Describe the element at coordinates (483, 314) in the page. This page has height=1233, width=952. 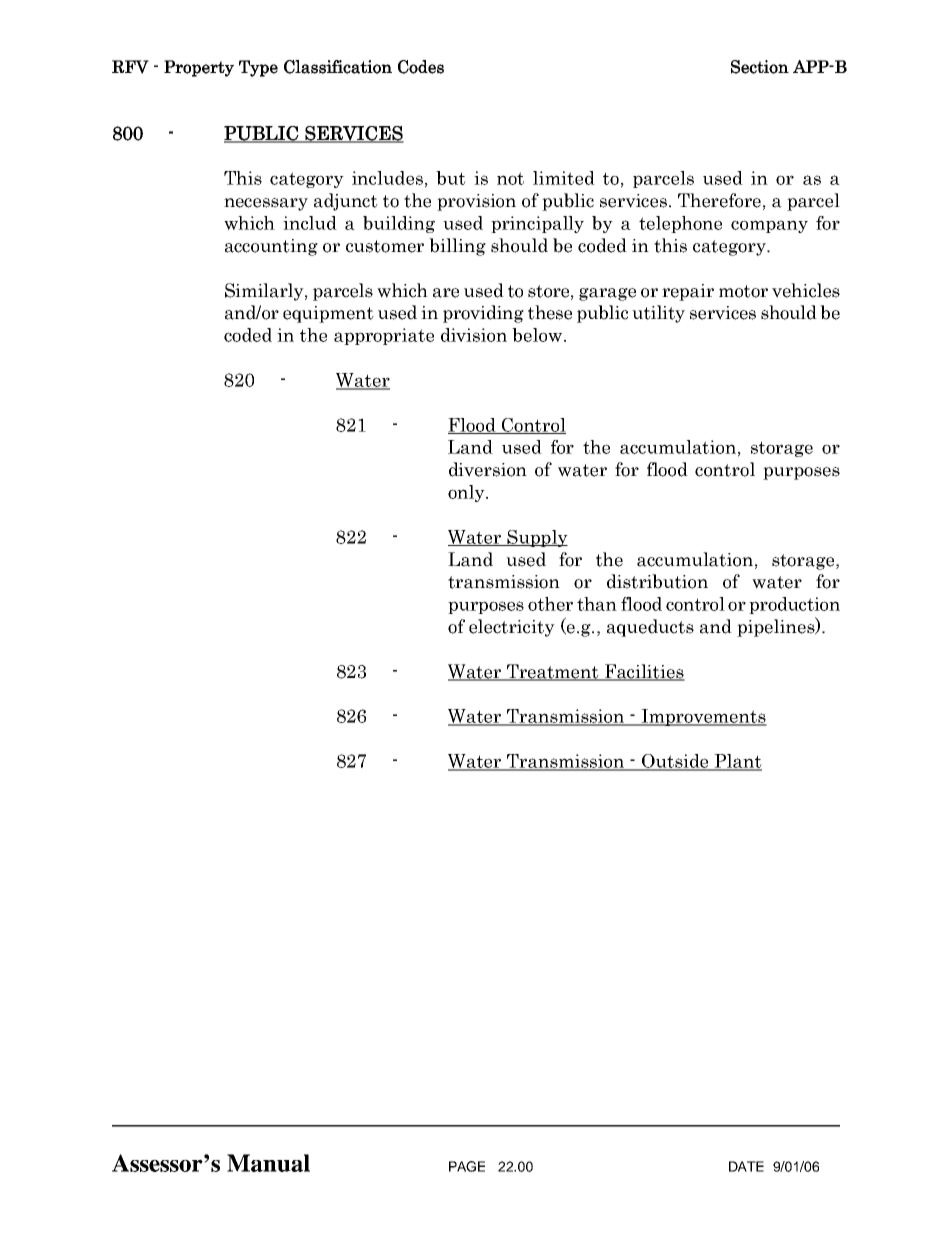
I see `providing` at that location.
